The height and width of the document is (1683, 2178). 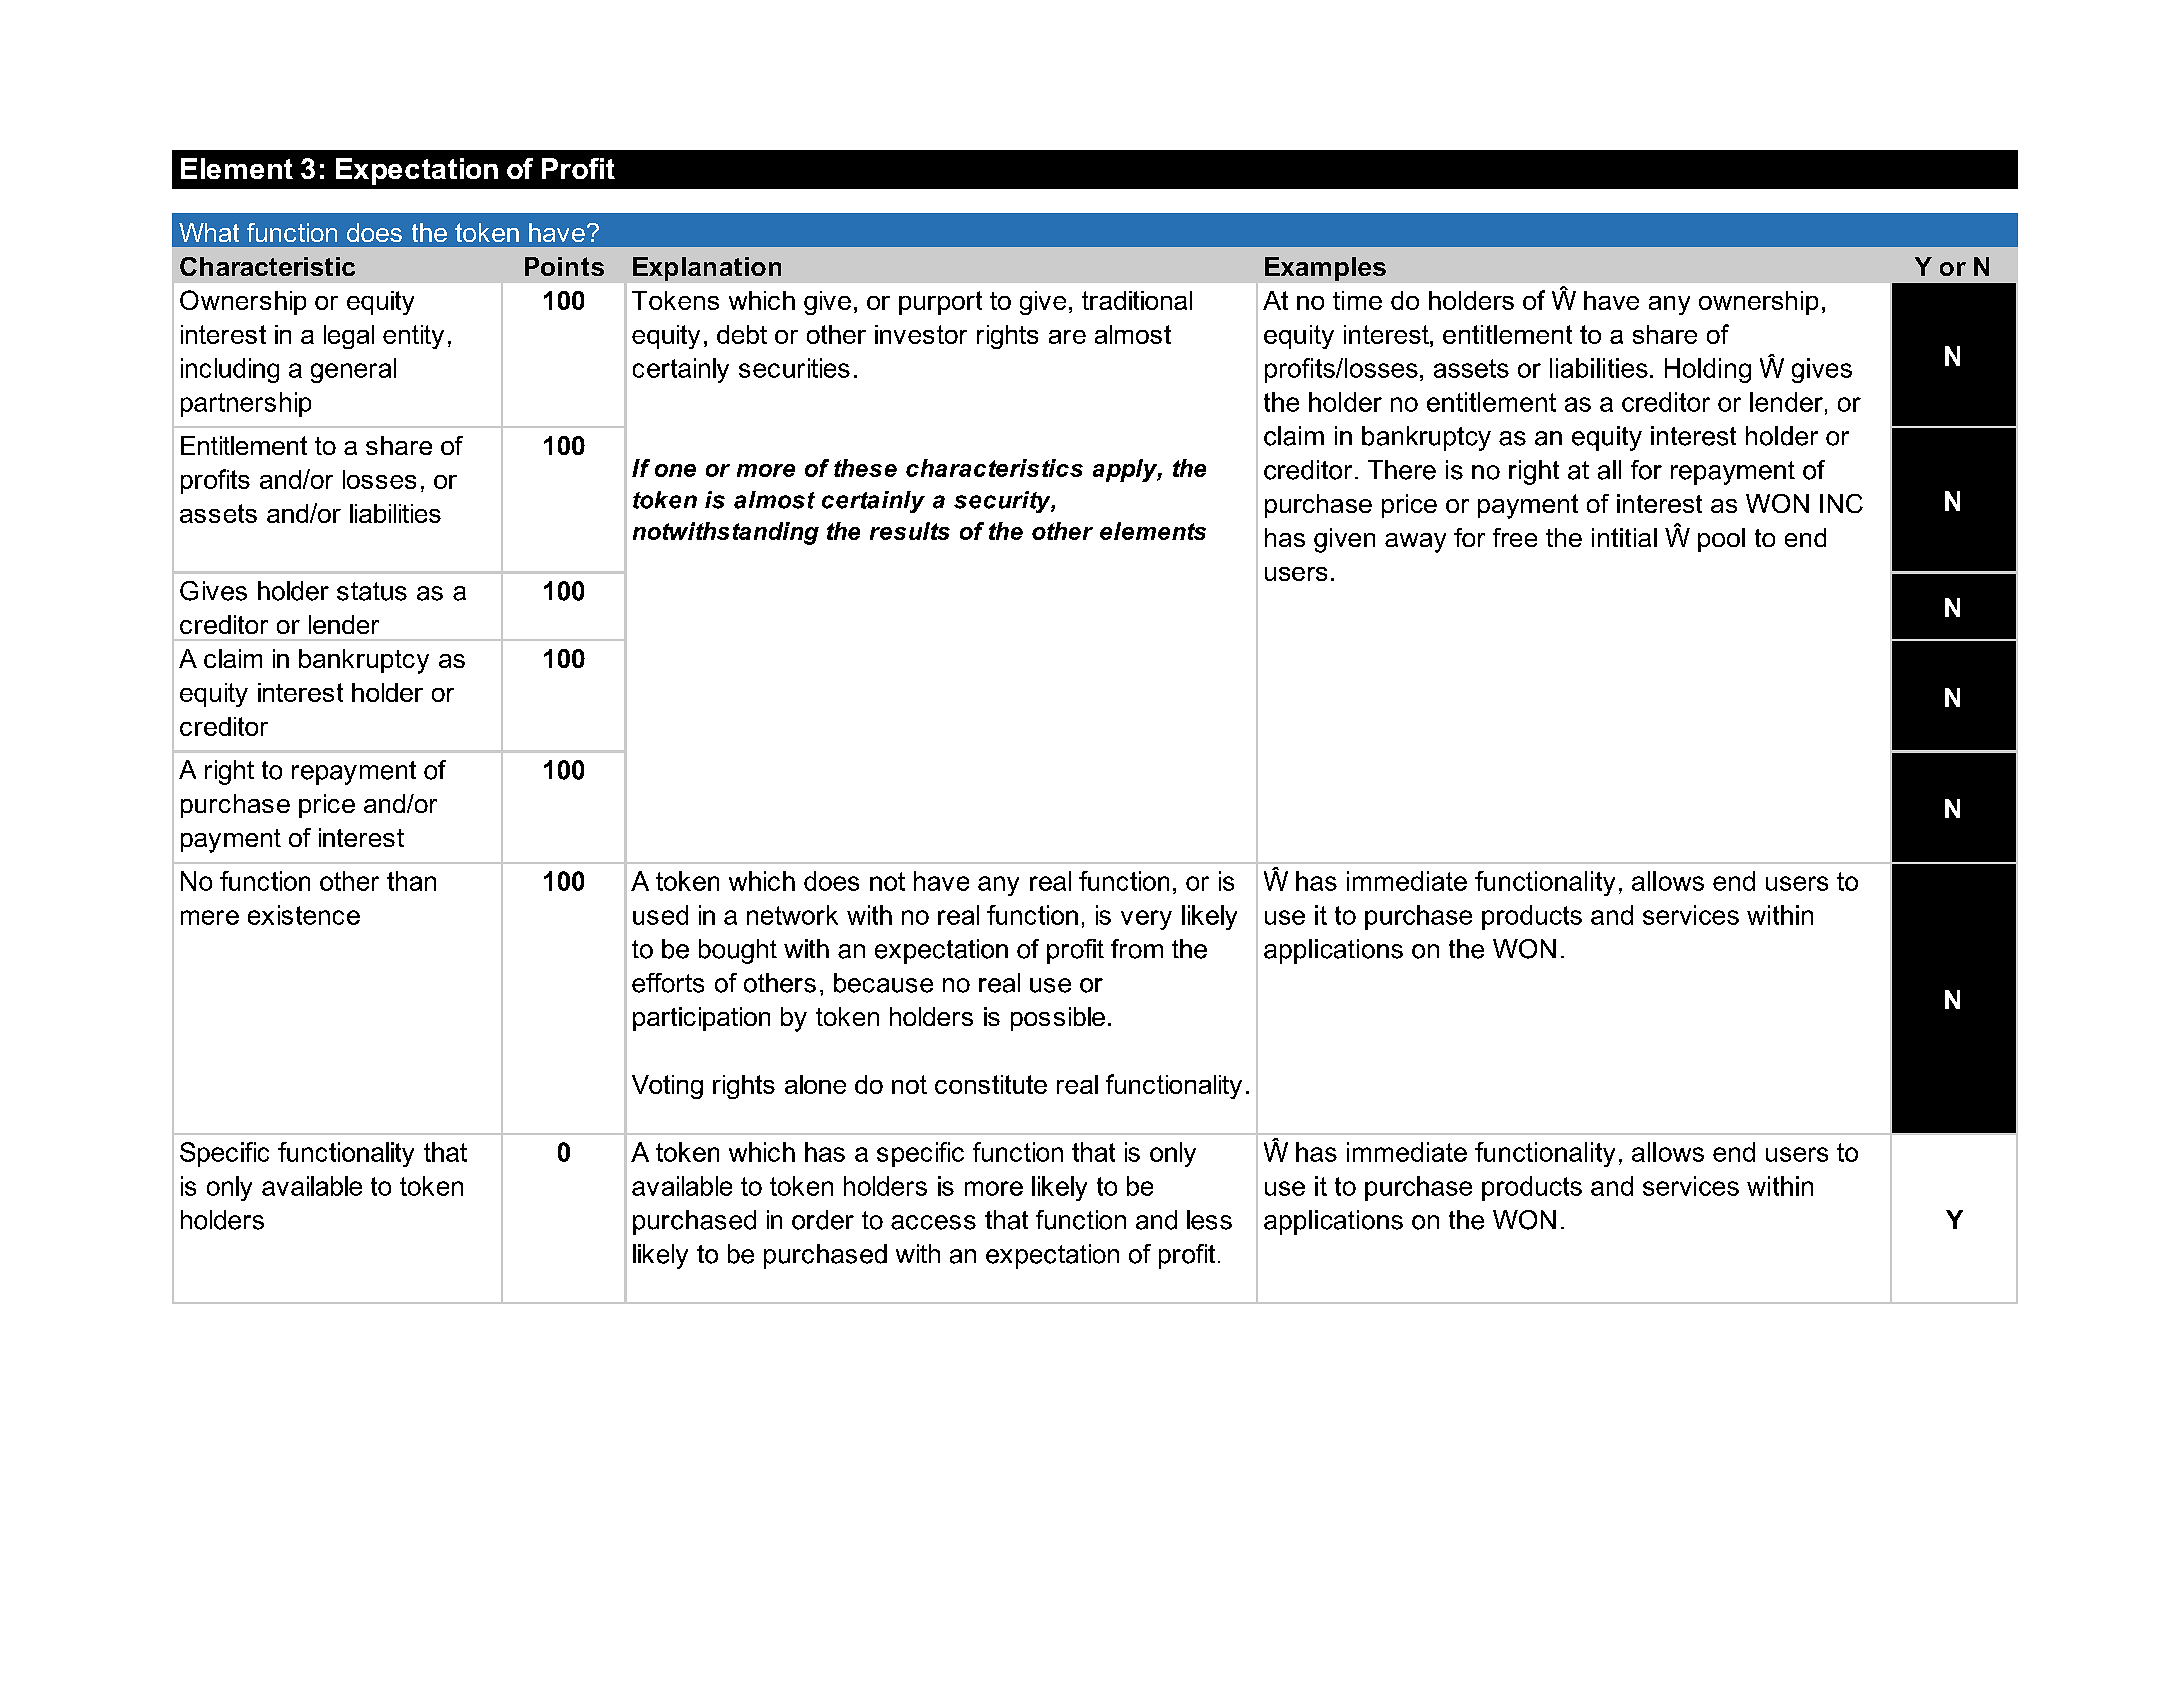 What do you see at coordinates (564, 266) in the document?
I see `Points` at bounding box center [564, 266].
